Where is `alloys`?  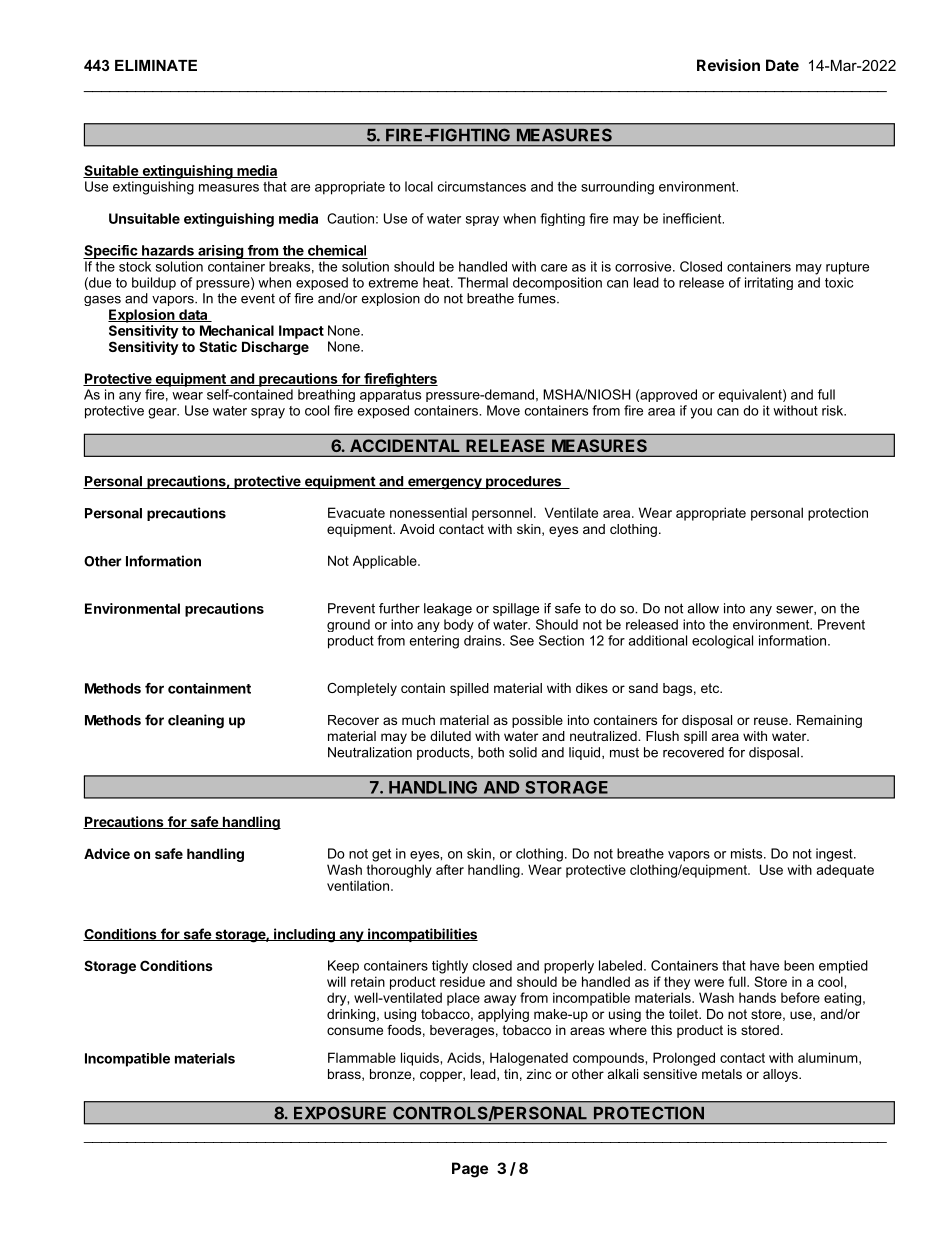
alloys is located at coordinates (781, 1075).
